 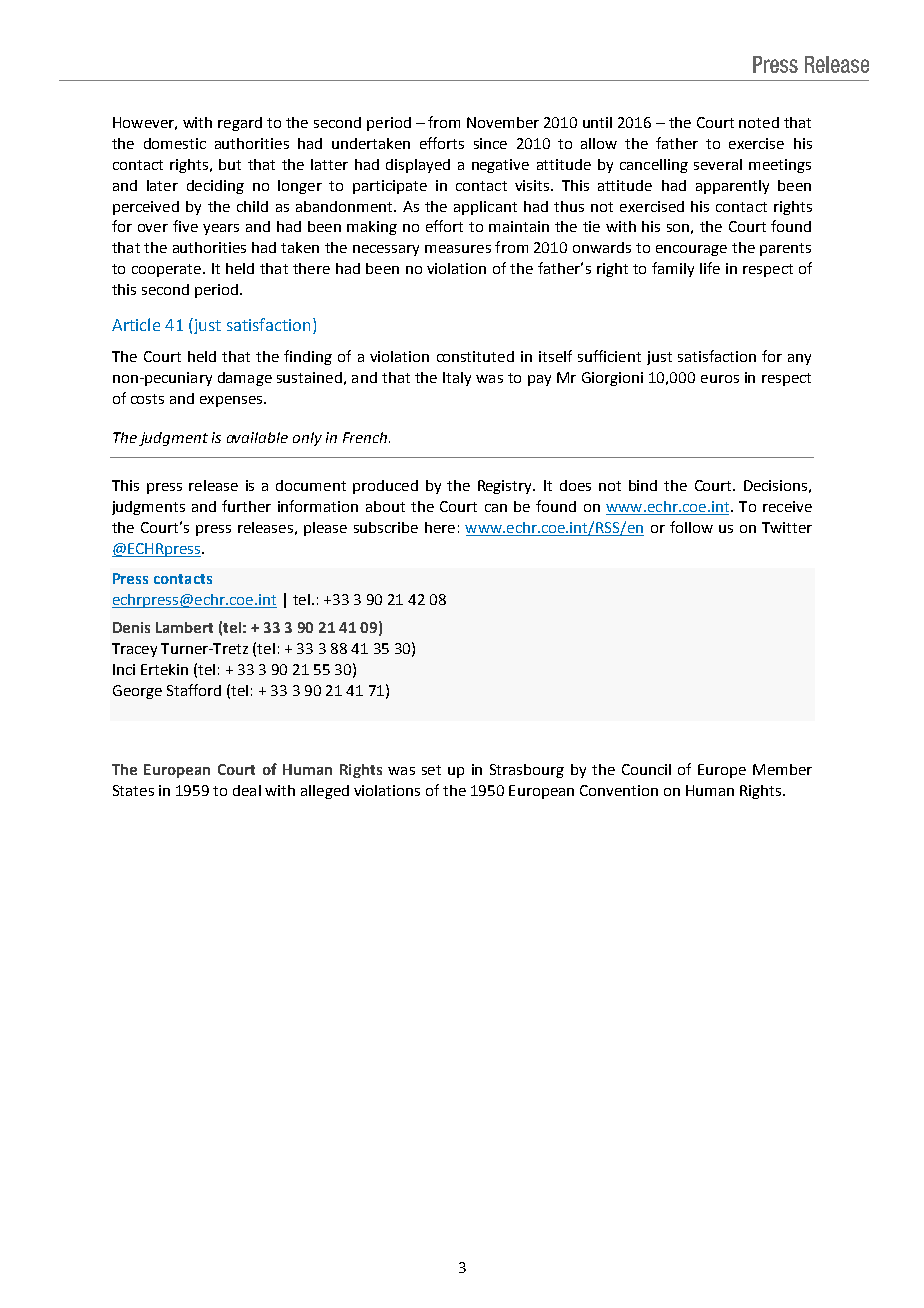 What do you see at coordinates (247, 790) in the screenshot?
I see `deal` at bounding box center [247, 790].
